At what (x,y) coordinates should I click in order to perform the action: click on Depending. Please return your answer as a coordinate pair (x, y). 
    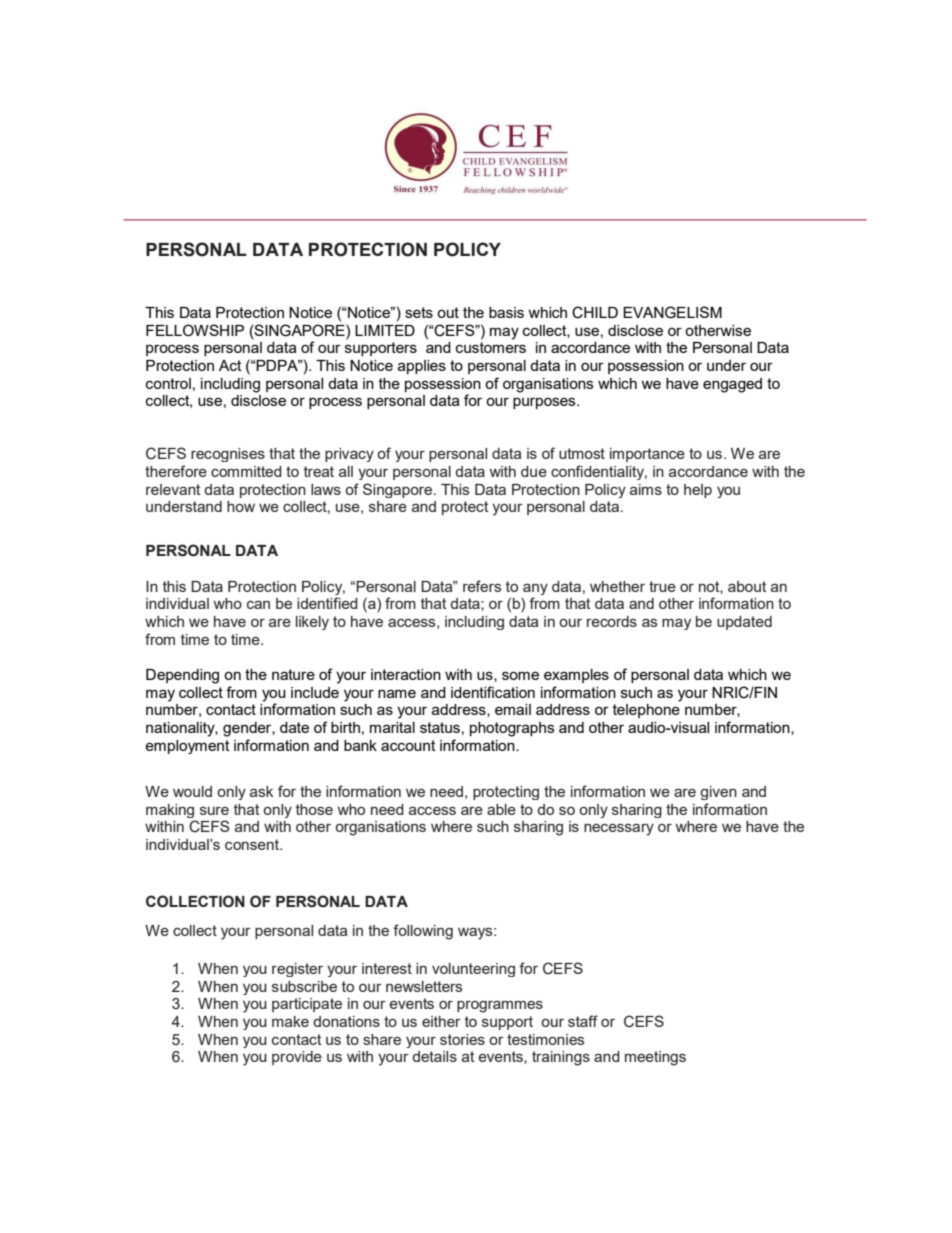
    Looking at the image, I should click on (182, 676).
